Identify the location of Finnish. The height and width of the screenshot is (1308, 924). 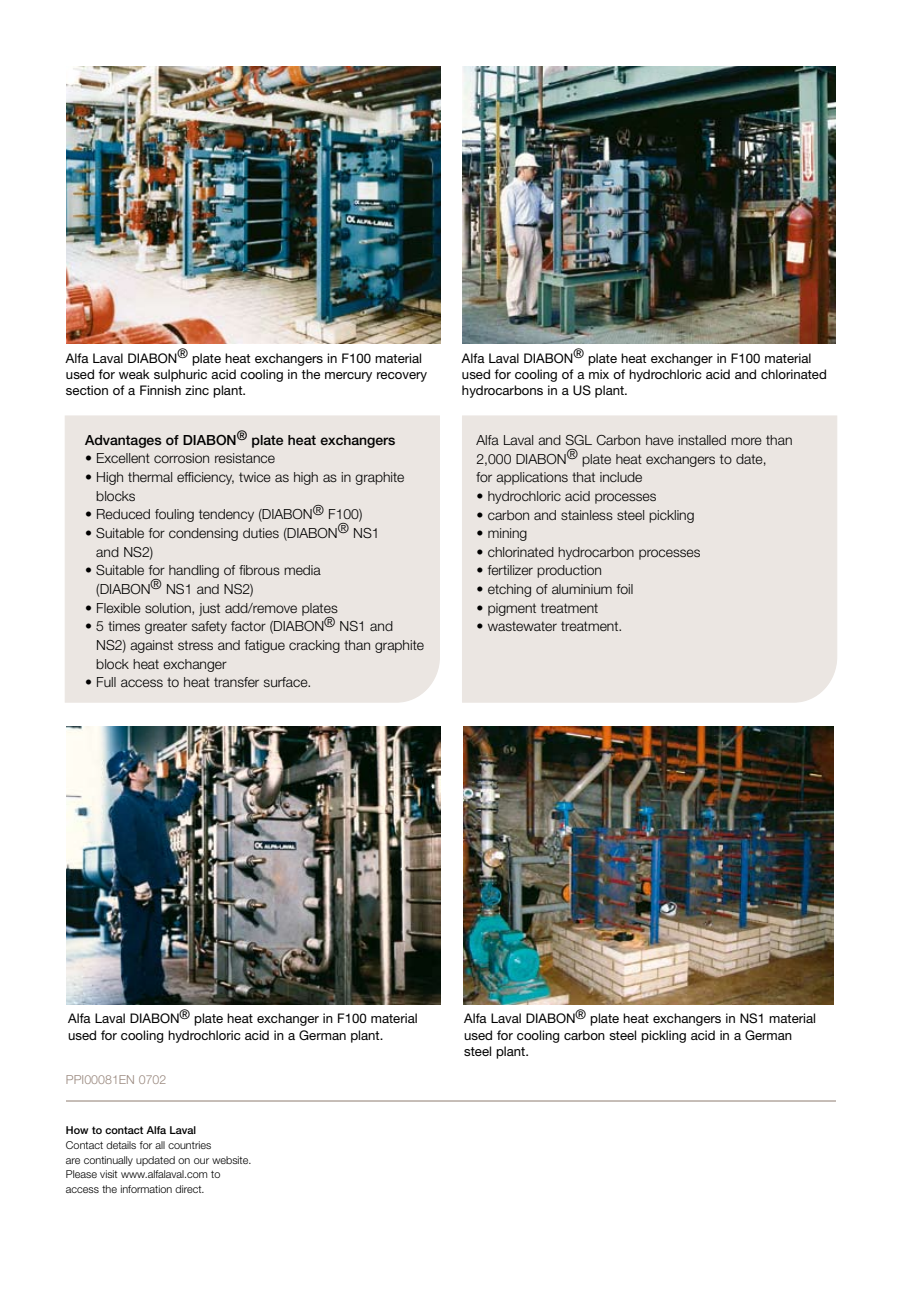
(160, 390).
